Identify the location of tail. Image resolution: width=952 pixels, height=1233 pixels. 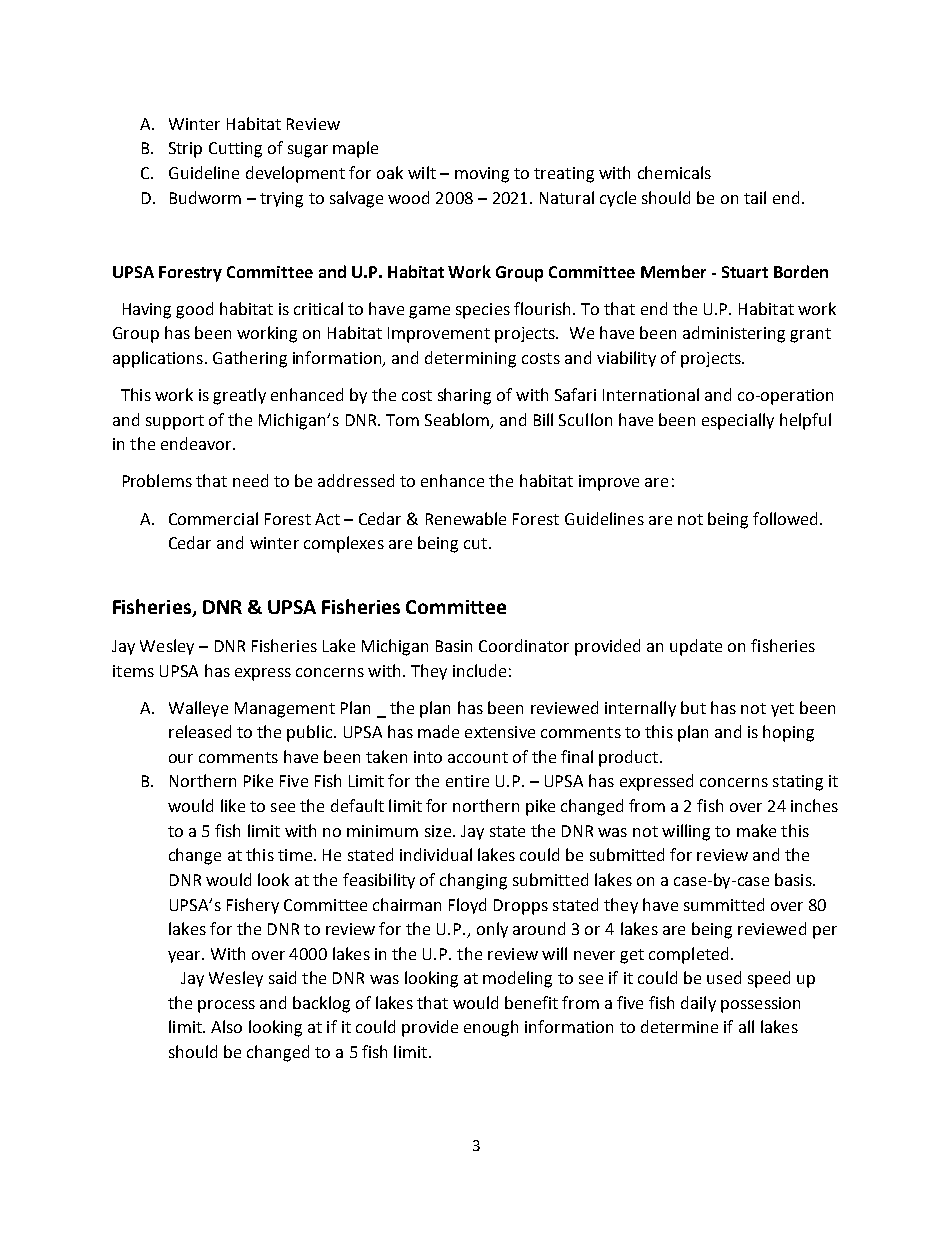
(755, 197).
